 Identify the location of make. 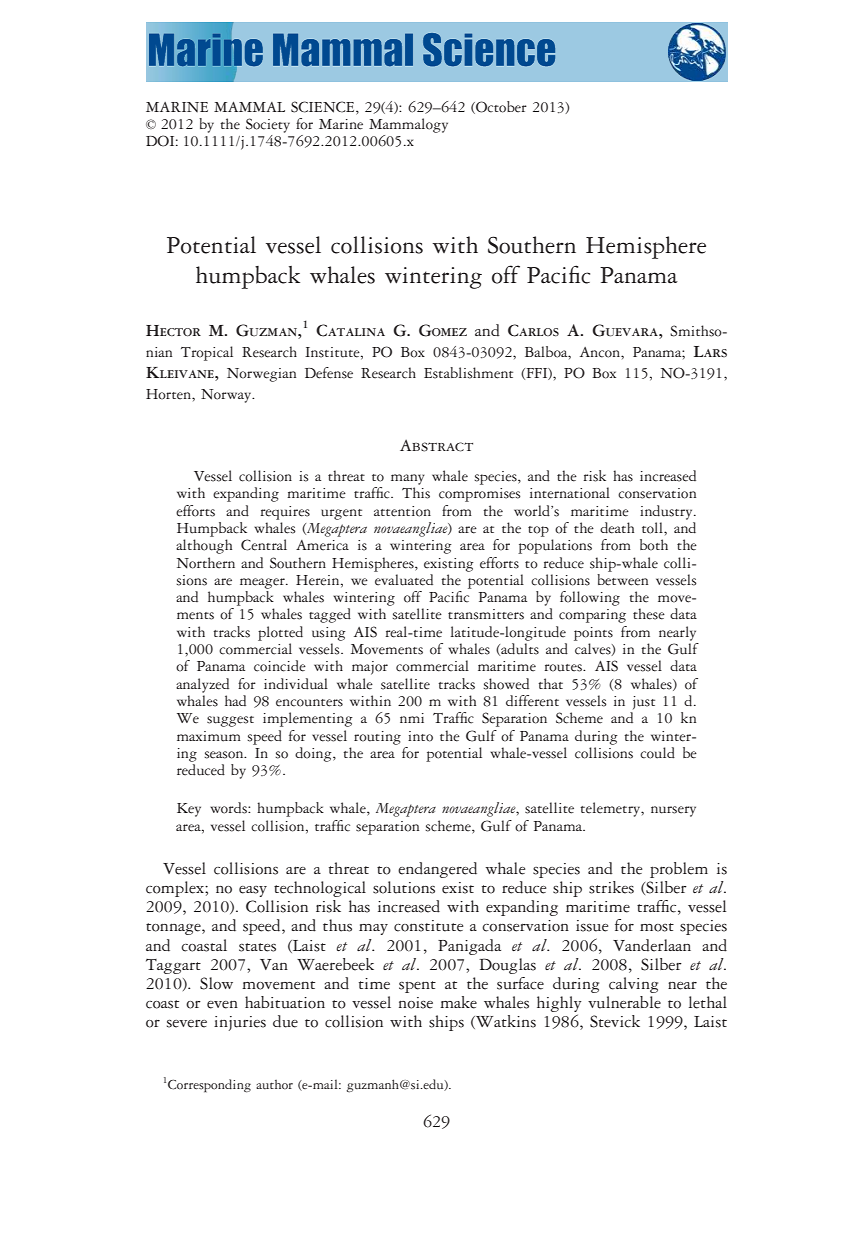
(458, 1002).
